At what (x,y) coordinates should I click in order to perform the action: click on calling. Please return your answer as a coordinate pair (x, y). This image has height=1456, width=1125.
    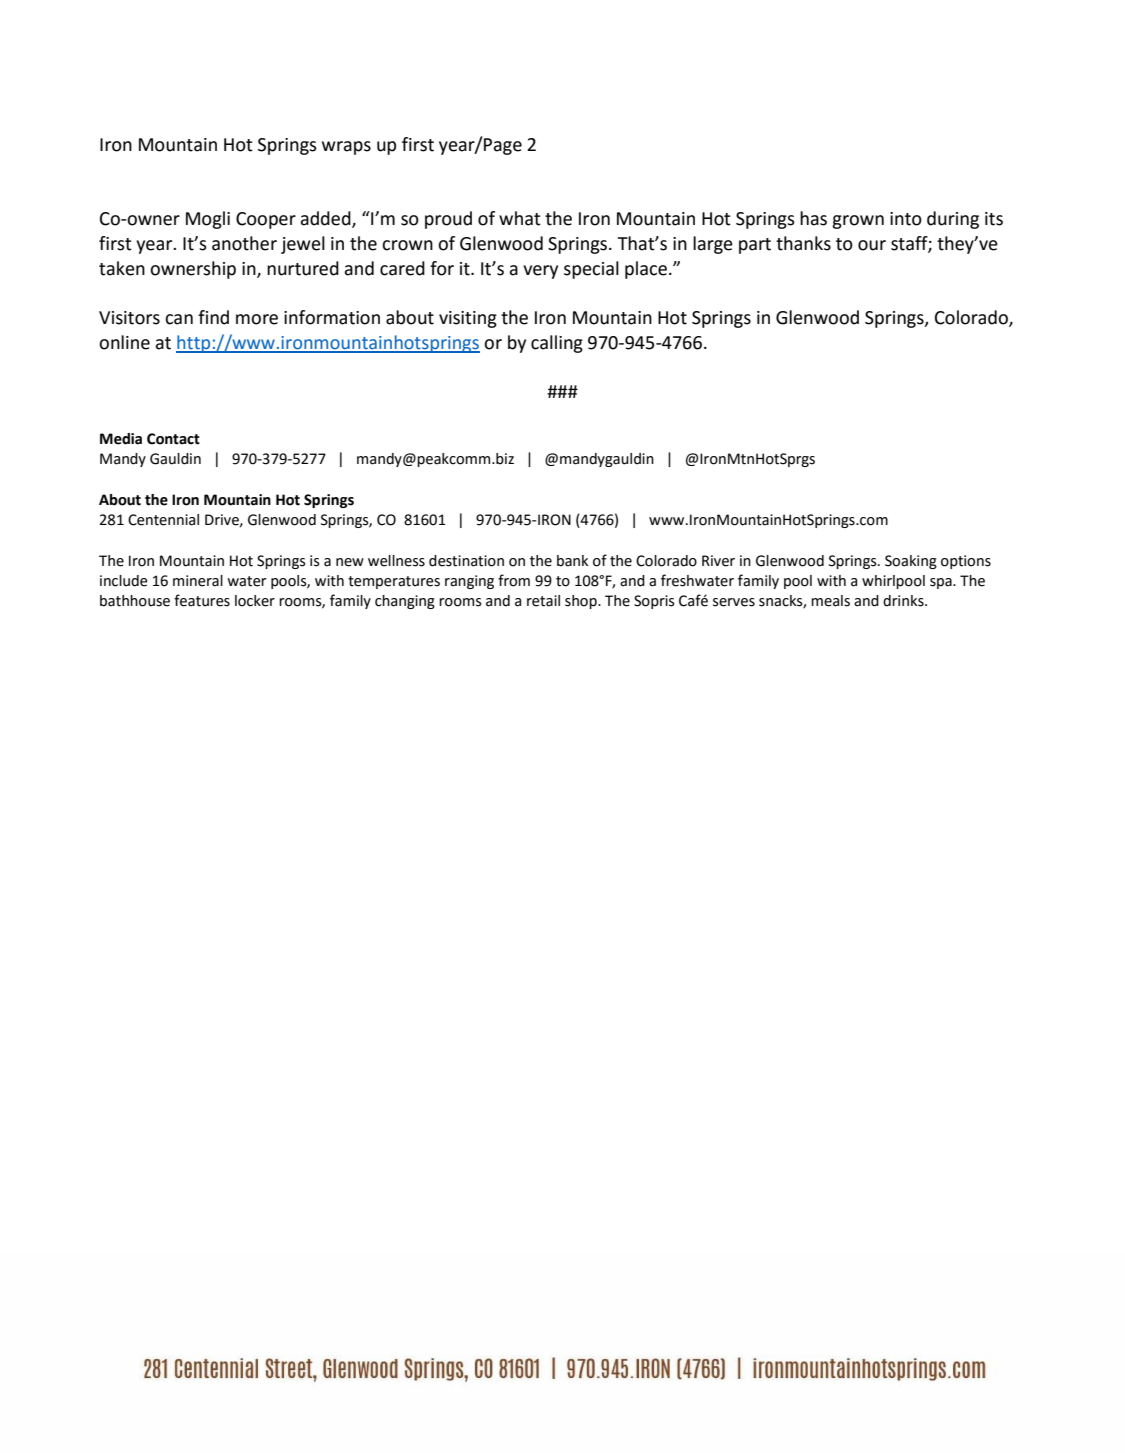
    Looking at the image, I should click on (557, 344).
